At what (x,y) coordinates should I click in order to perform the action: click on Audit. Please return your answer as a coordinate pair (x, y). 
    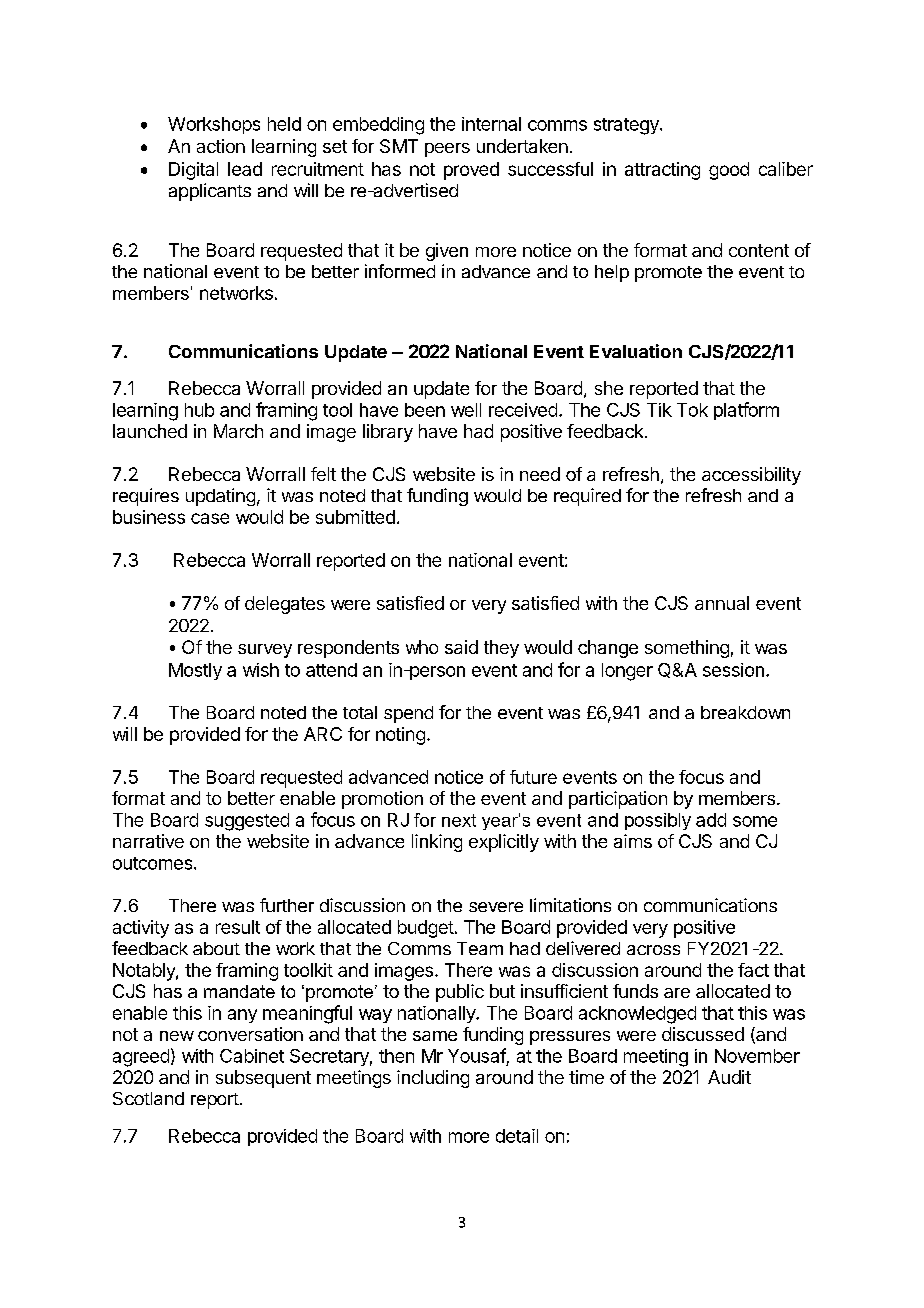
    Looking at the image, I should click on (729, 1077).
